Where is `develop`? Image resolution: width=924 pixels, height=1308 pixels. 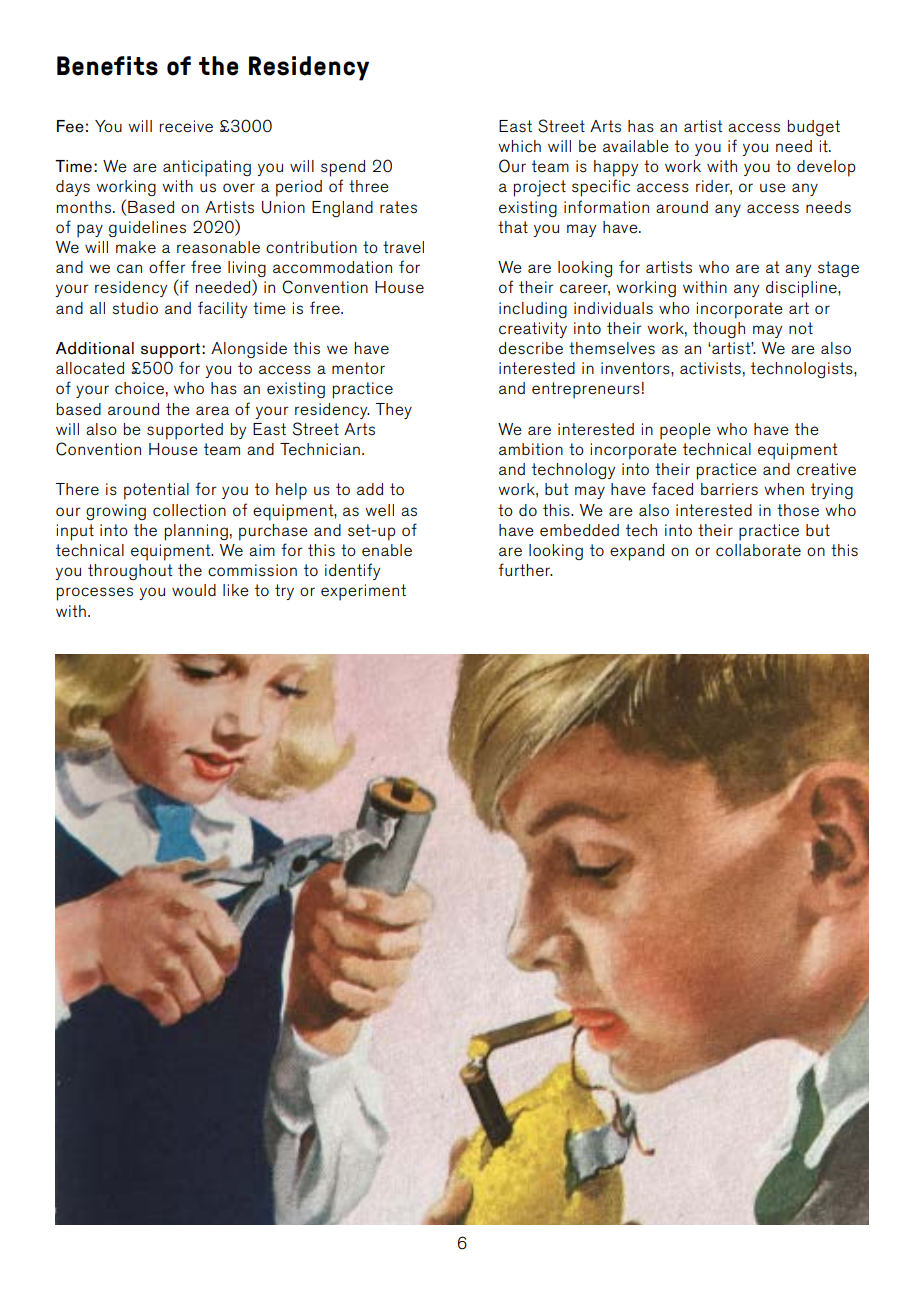 develop is located at coordinates (826, 168).
